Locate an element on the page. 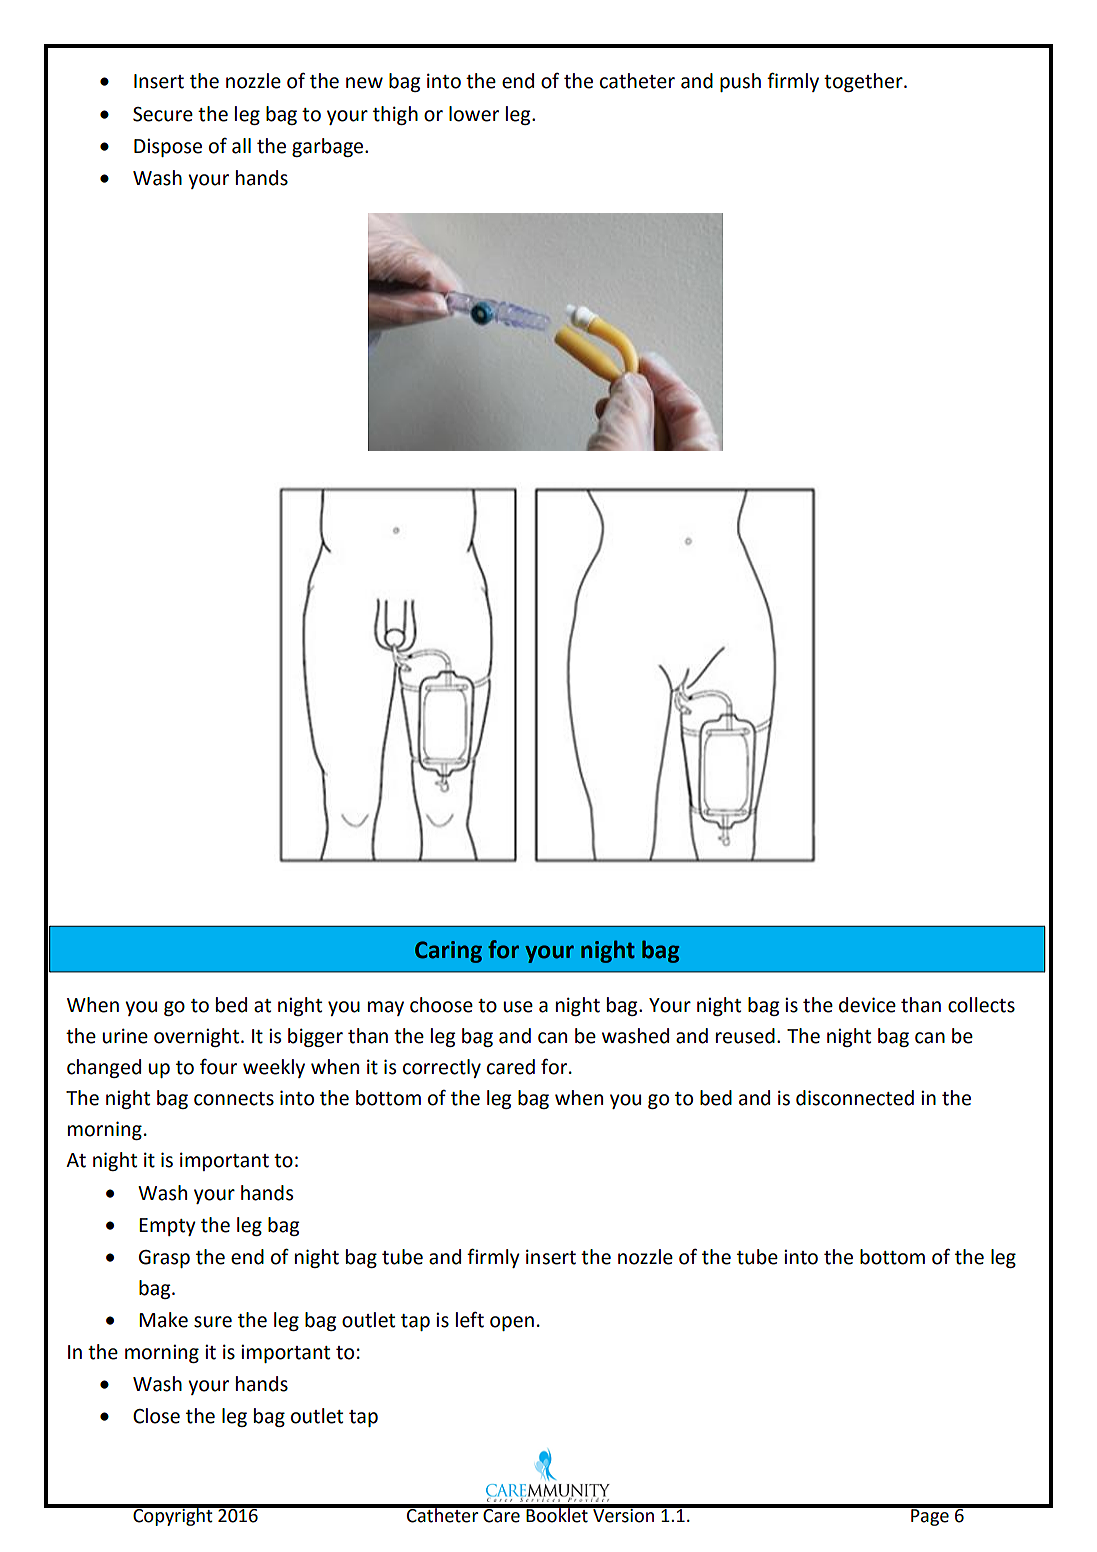  all is located at coordinates (241, 146).
